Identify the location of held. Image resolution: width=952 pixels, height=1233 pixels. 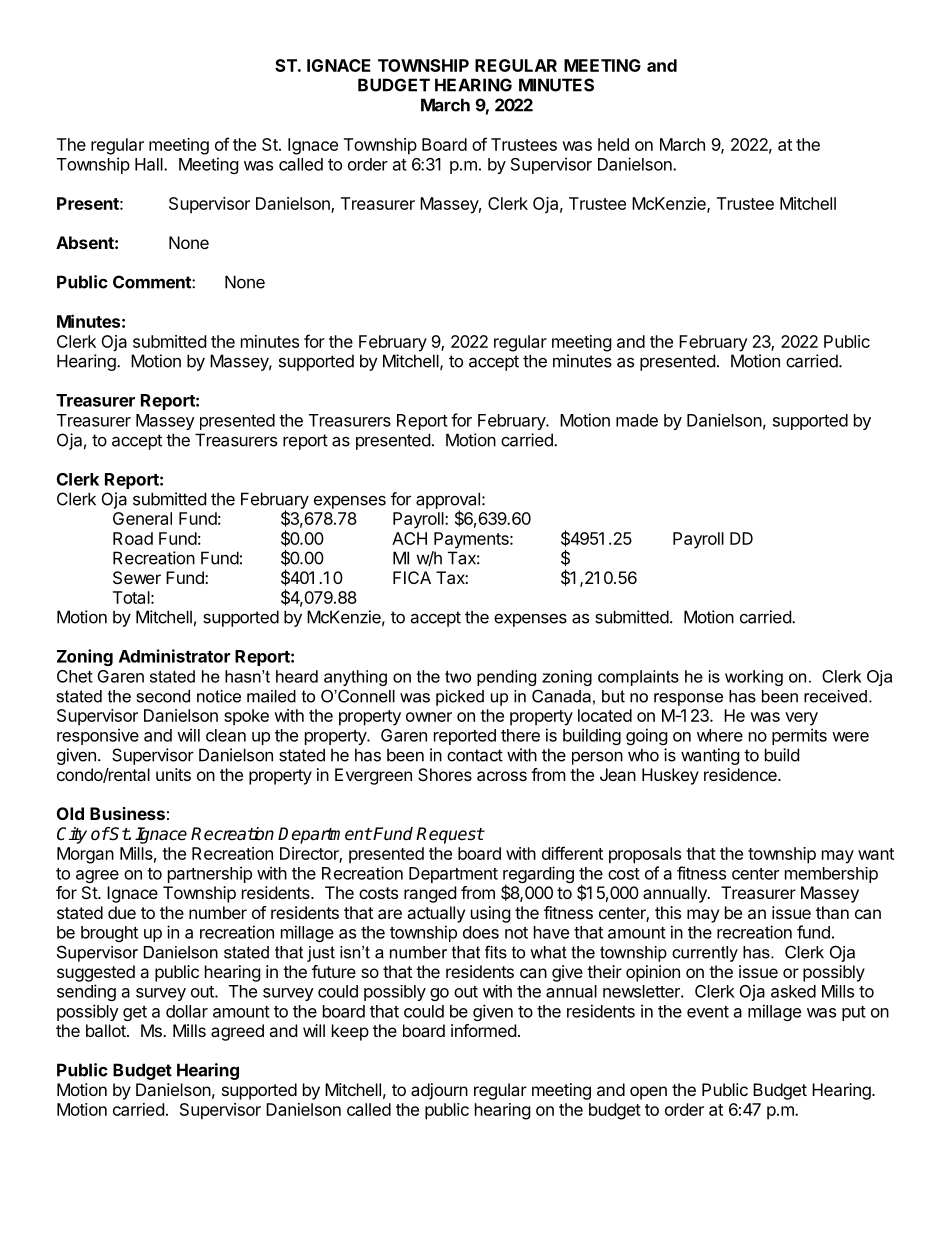
(613, 144).
